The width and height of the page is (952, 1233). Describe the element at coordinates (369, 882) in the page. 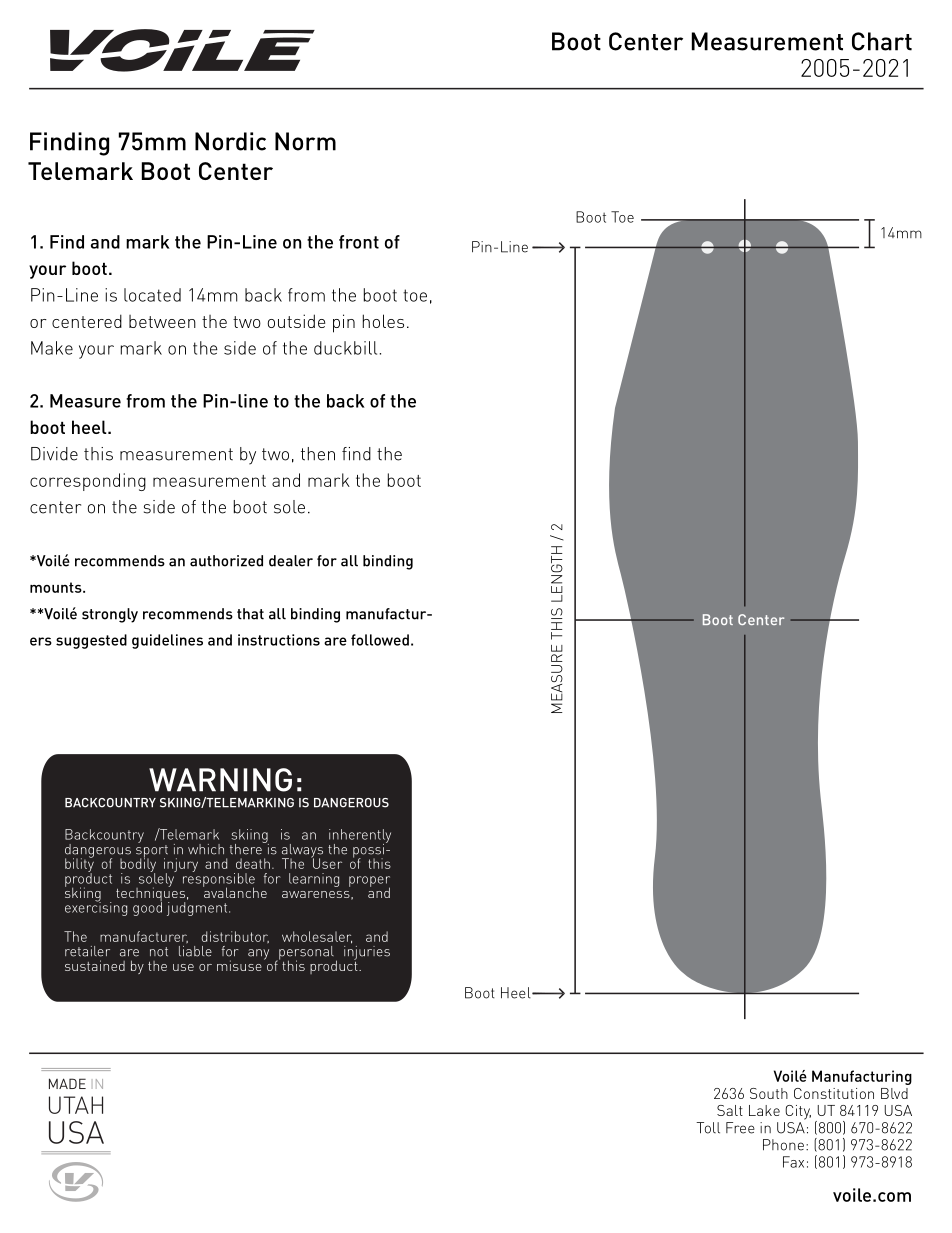

I see `proper` at that location.
